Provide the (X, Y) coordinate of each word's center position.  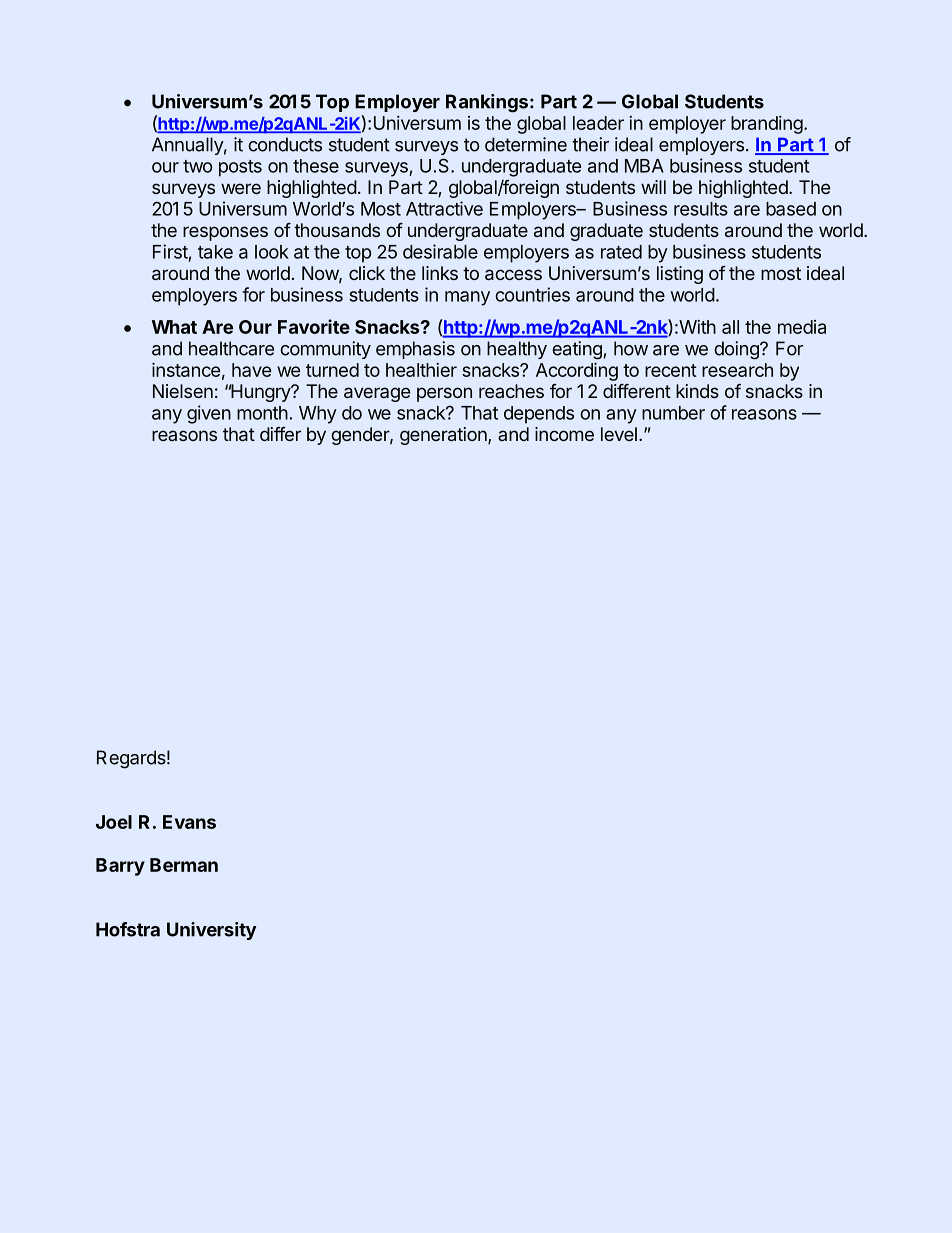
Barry (120, 867)
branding (767, 125)
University (212, 931)
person (444, 394)
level (619, 434)
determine (526, 144)
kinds (697, 391)
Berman (184, 865)
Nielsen (183, 391)
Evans (189, 822)
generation (444, 436)
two (198, 166)
